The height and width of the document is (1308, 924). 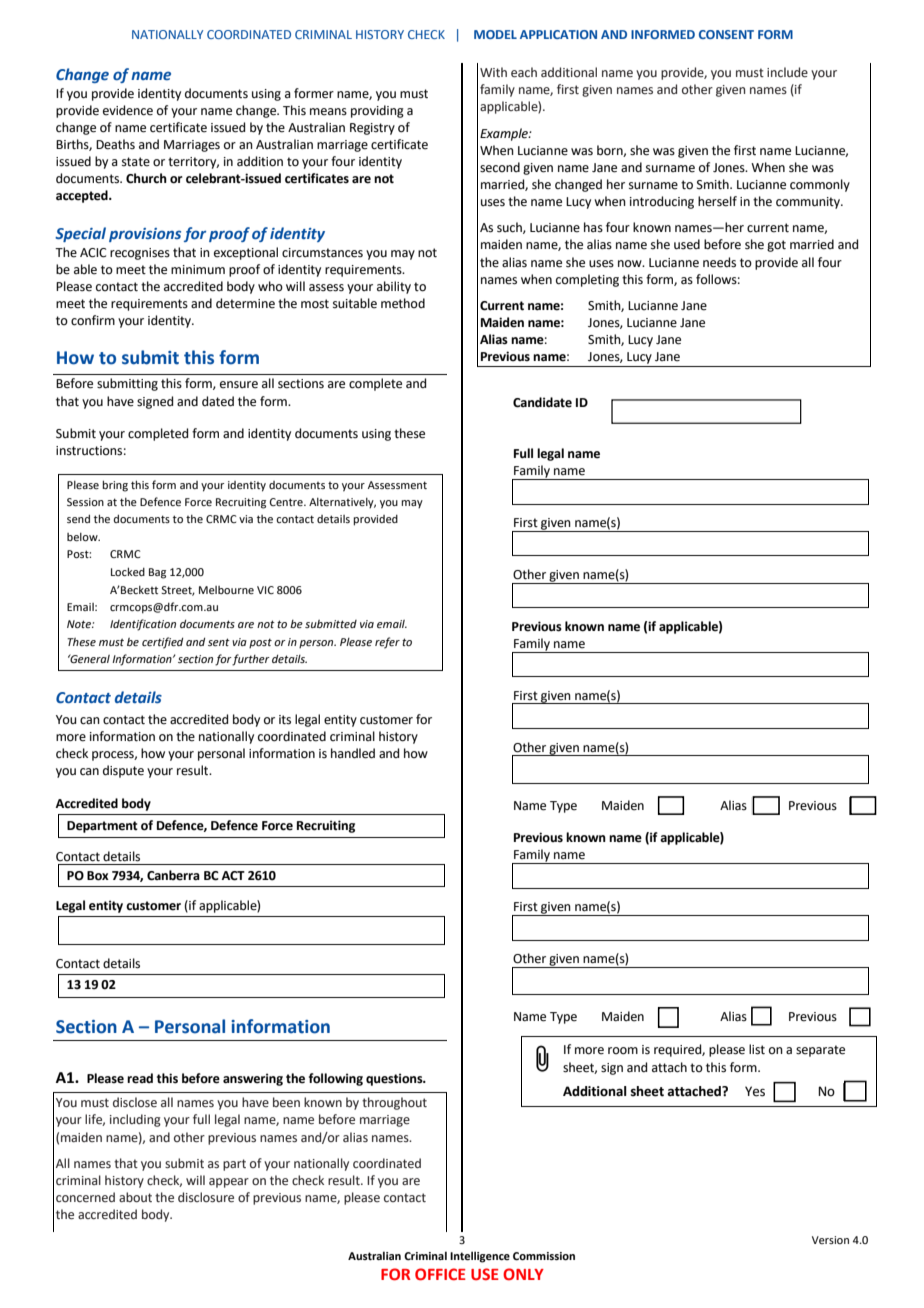 What do you see at coordinates (115, 486) in the document?
I see `bring` at bounding box center [115, 486].
